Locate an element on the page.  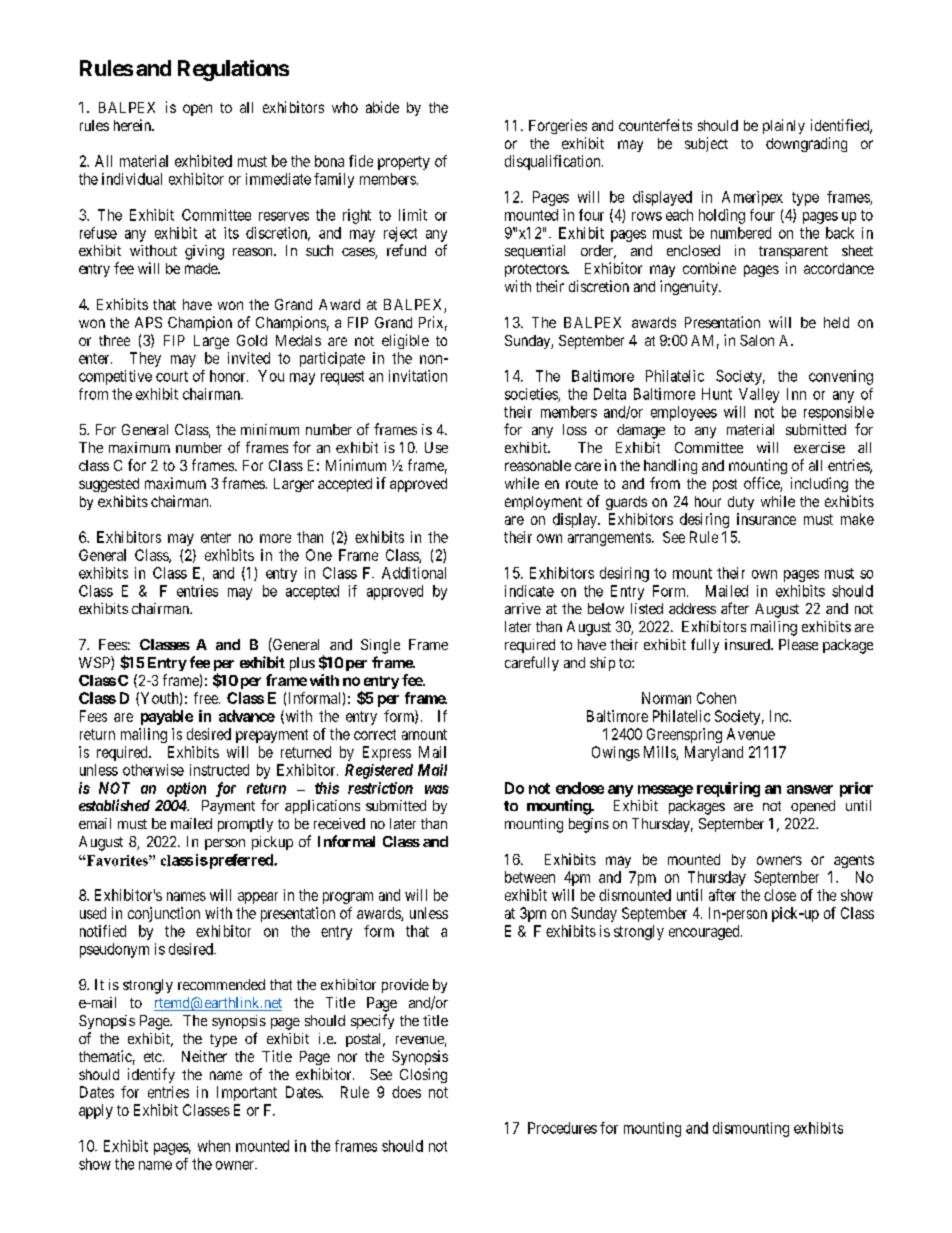
Procedures is located at coordinates (562, 1128).
